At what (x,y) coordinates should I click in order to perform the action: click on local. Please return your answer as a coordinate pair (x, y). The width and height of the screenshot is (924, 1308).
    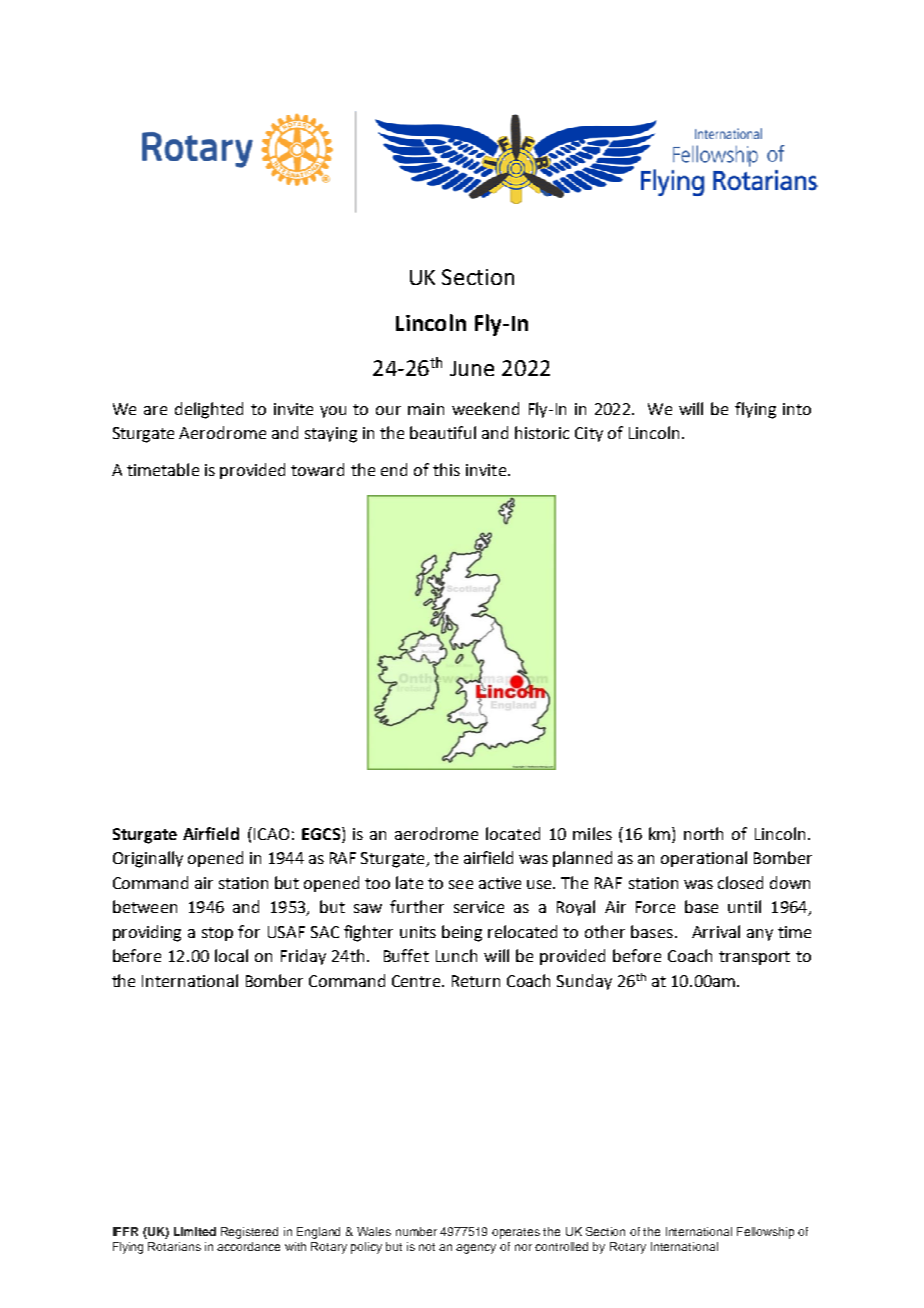
    Looking at the image, I should click on (231, 955).
